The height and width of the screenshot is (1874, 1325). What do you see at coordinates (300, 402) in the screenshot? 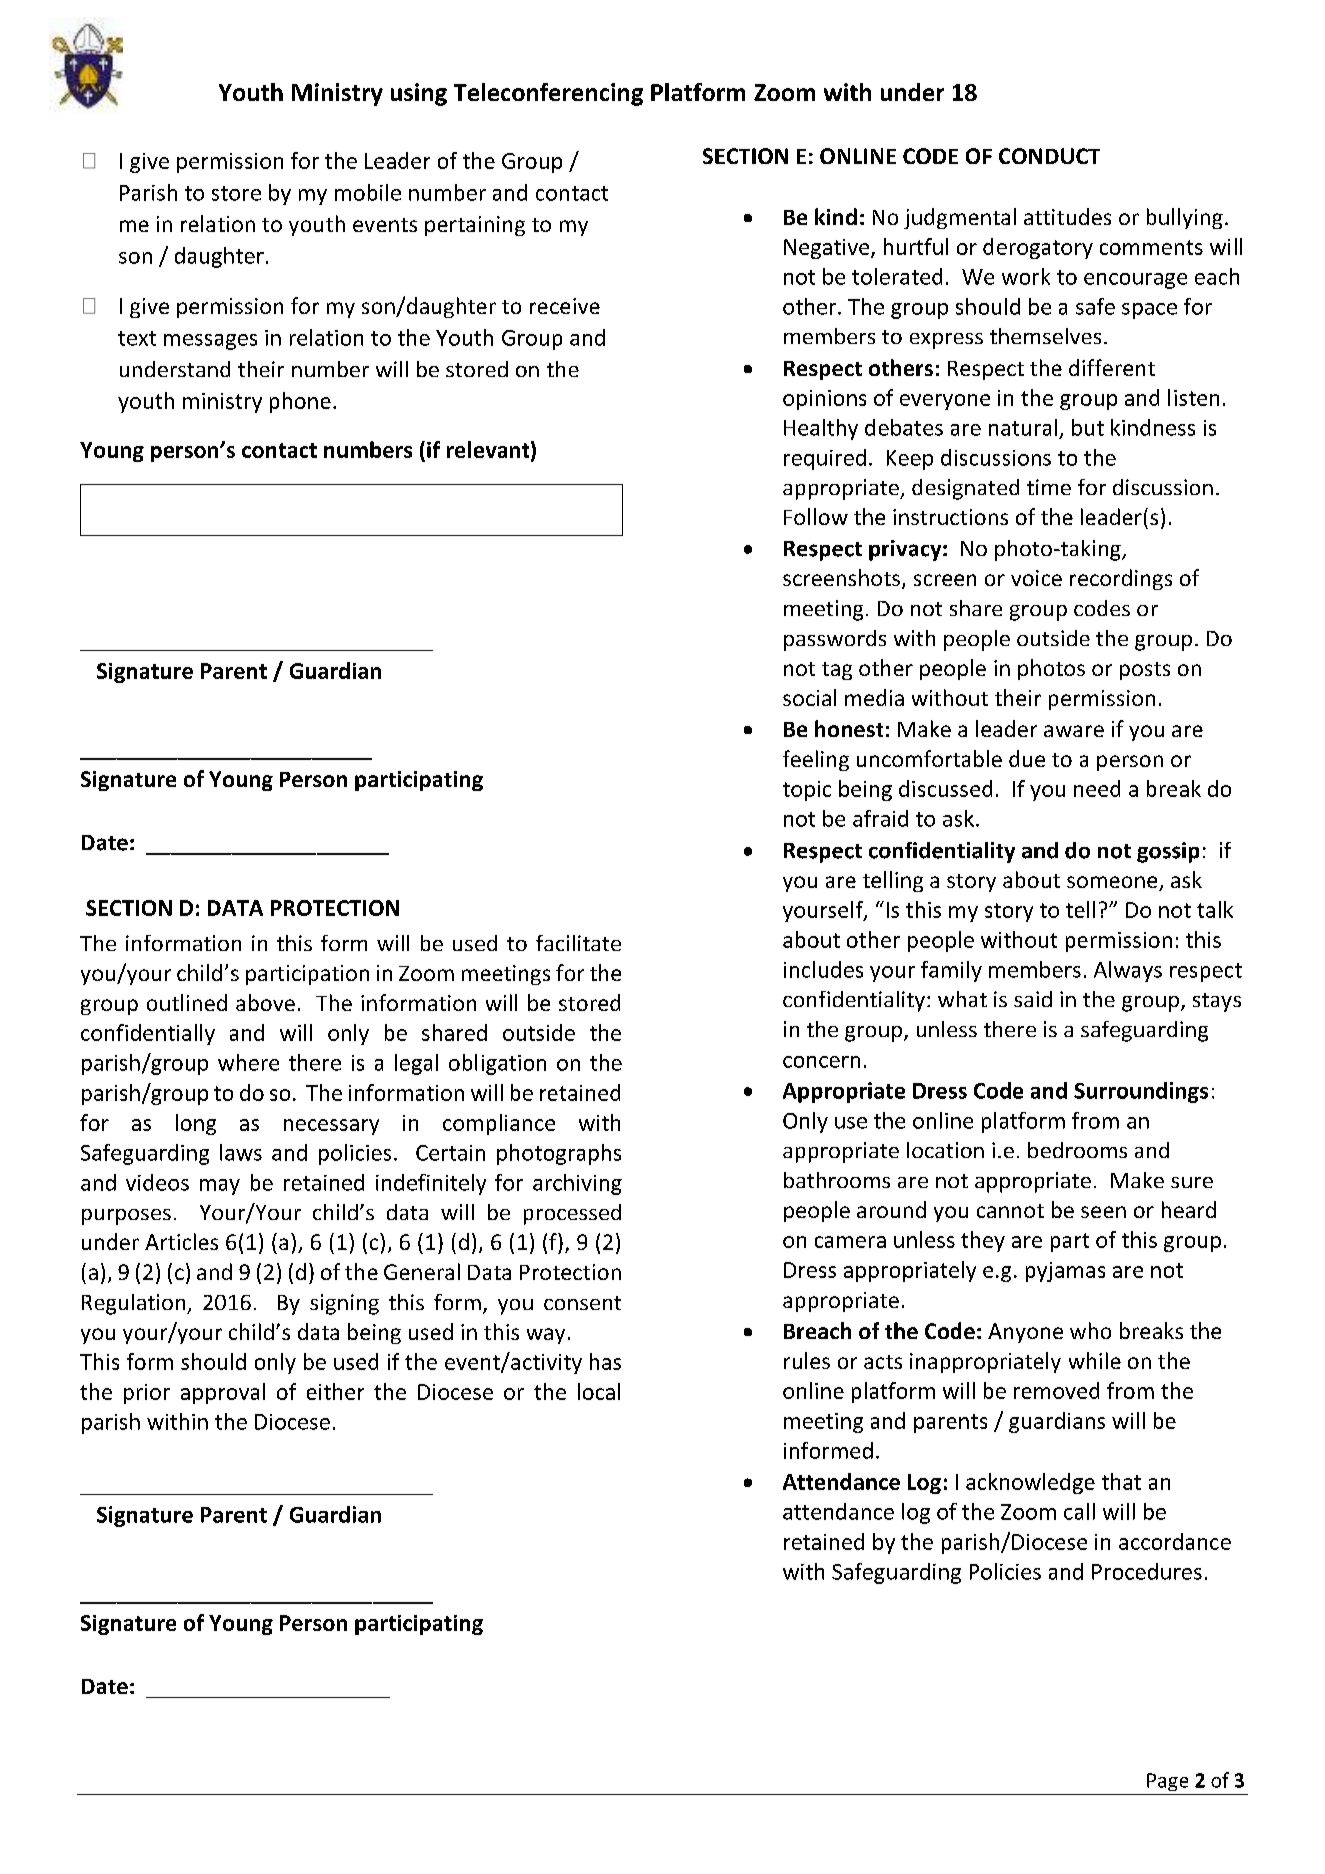
I see `phone` at bounding box center [300, 402].
